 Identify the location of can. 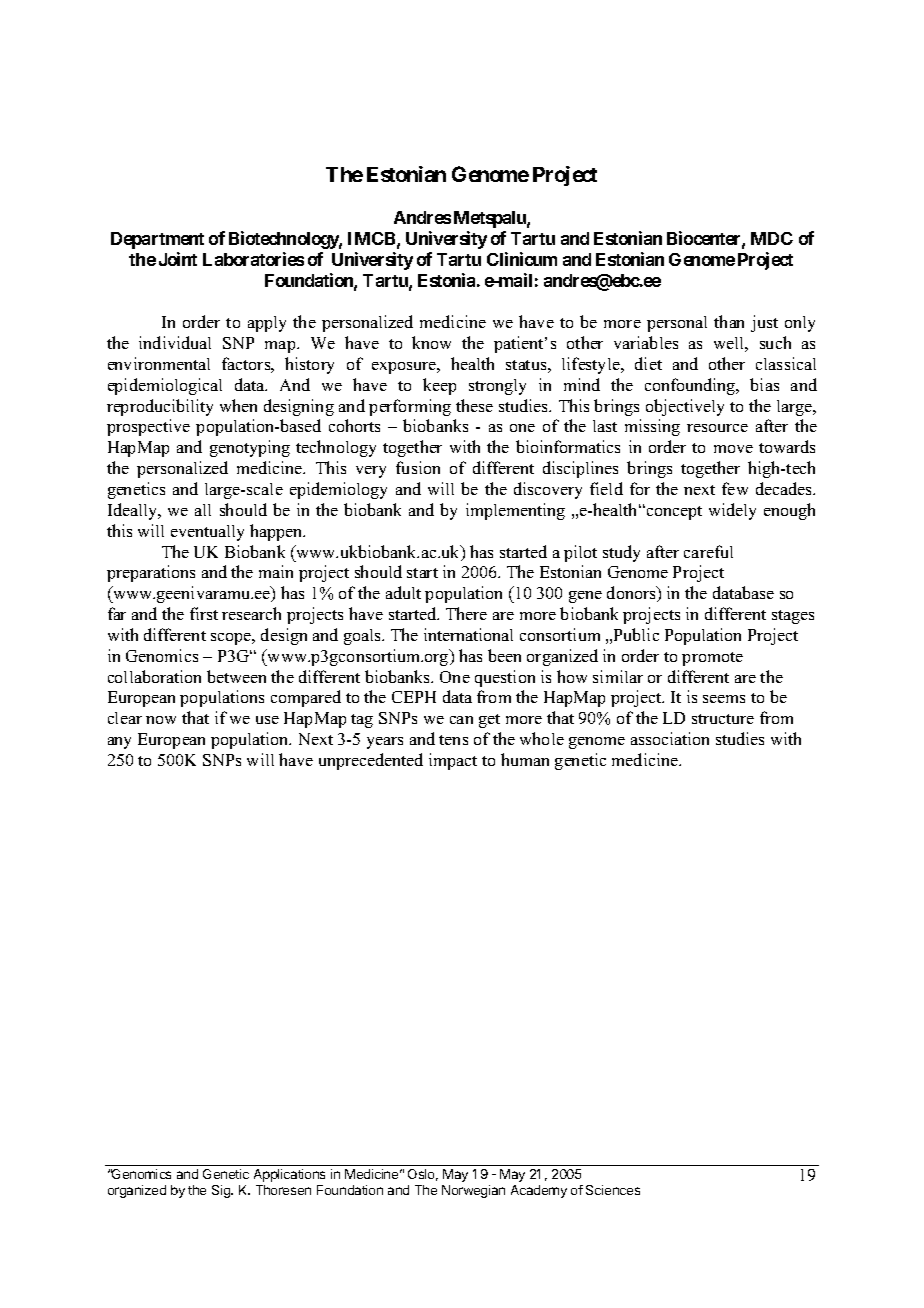
(461, 720).
